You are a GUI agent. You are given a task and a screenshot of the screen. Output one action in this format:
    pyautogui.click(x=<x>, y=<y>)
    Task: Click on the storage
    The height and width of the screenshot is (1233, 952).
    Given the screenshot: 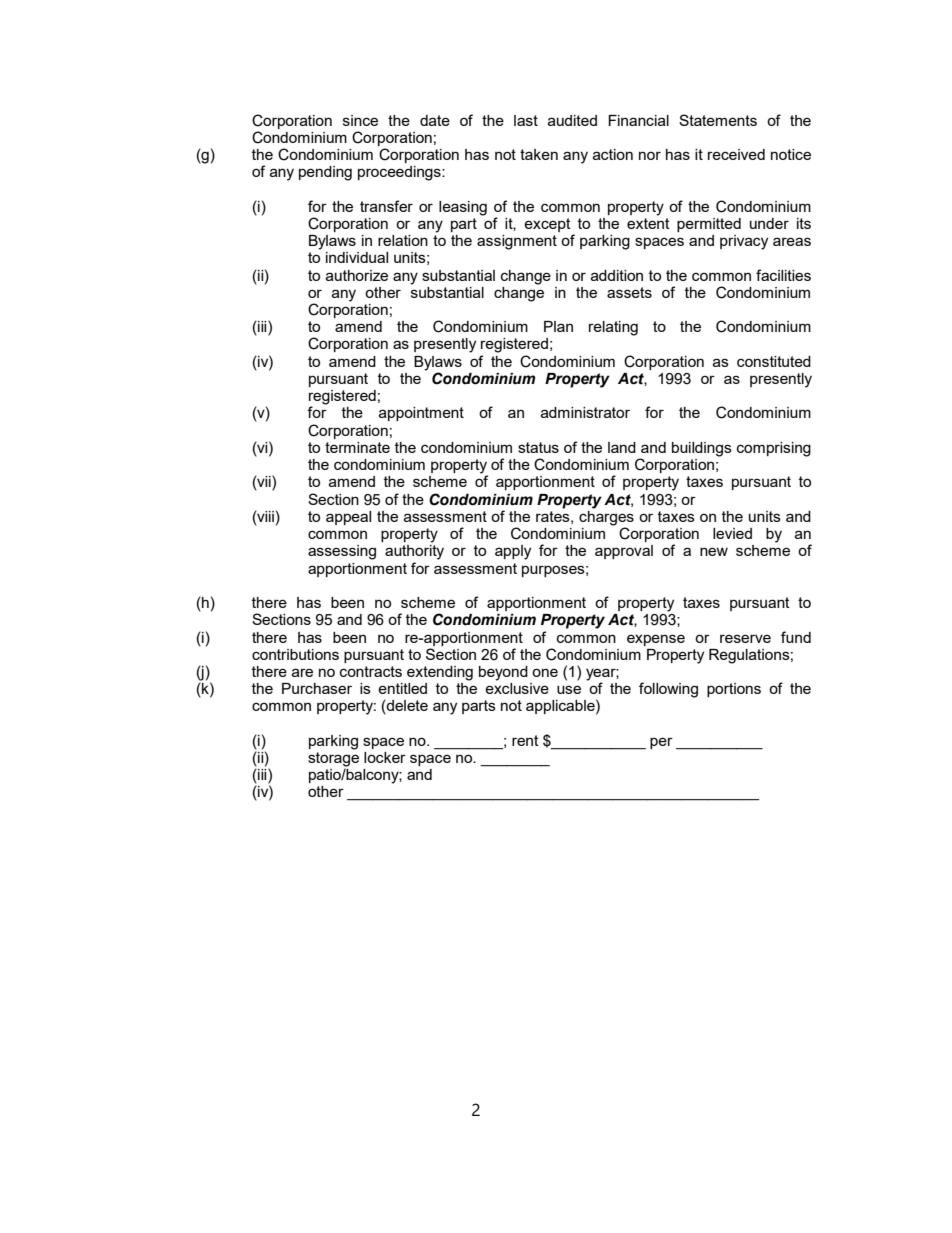 What is the action you would take?
    pyautogui.click(x=333, y=760)
